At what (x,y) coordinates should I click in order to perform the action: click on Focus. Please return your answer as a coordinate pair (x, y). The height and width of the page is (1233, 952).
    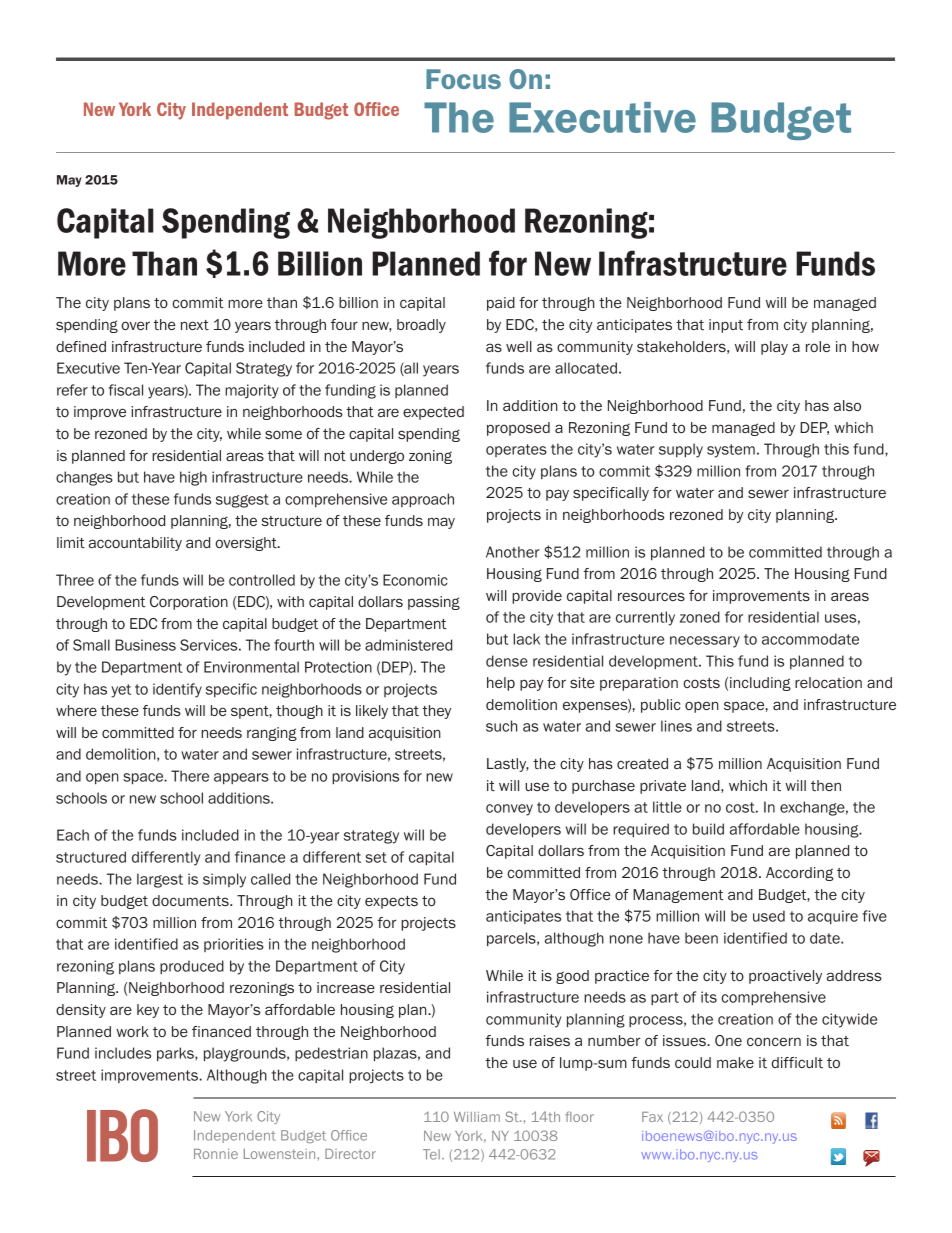
    Looking at the image, I should click on (463, 79).
